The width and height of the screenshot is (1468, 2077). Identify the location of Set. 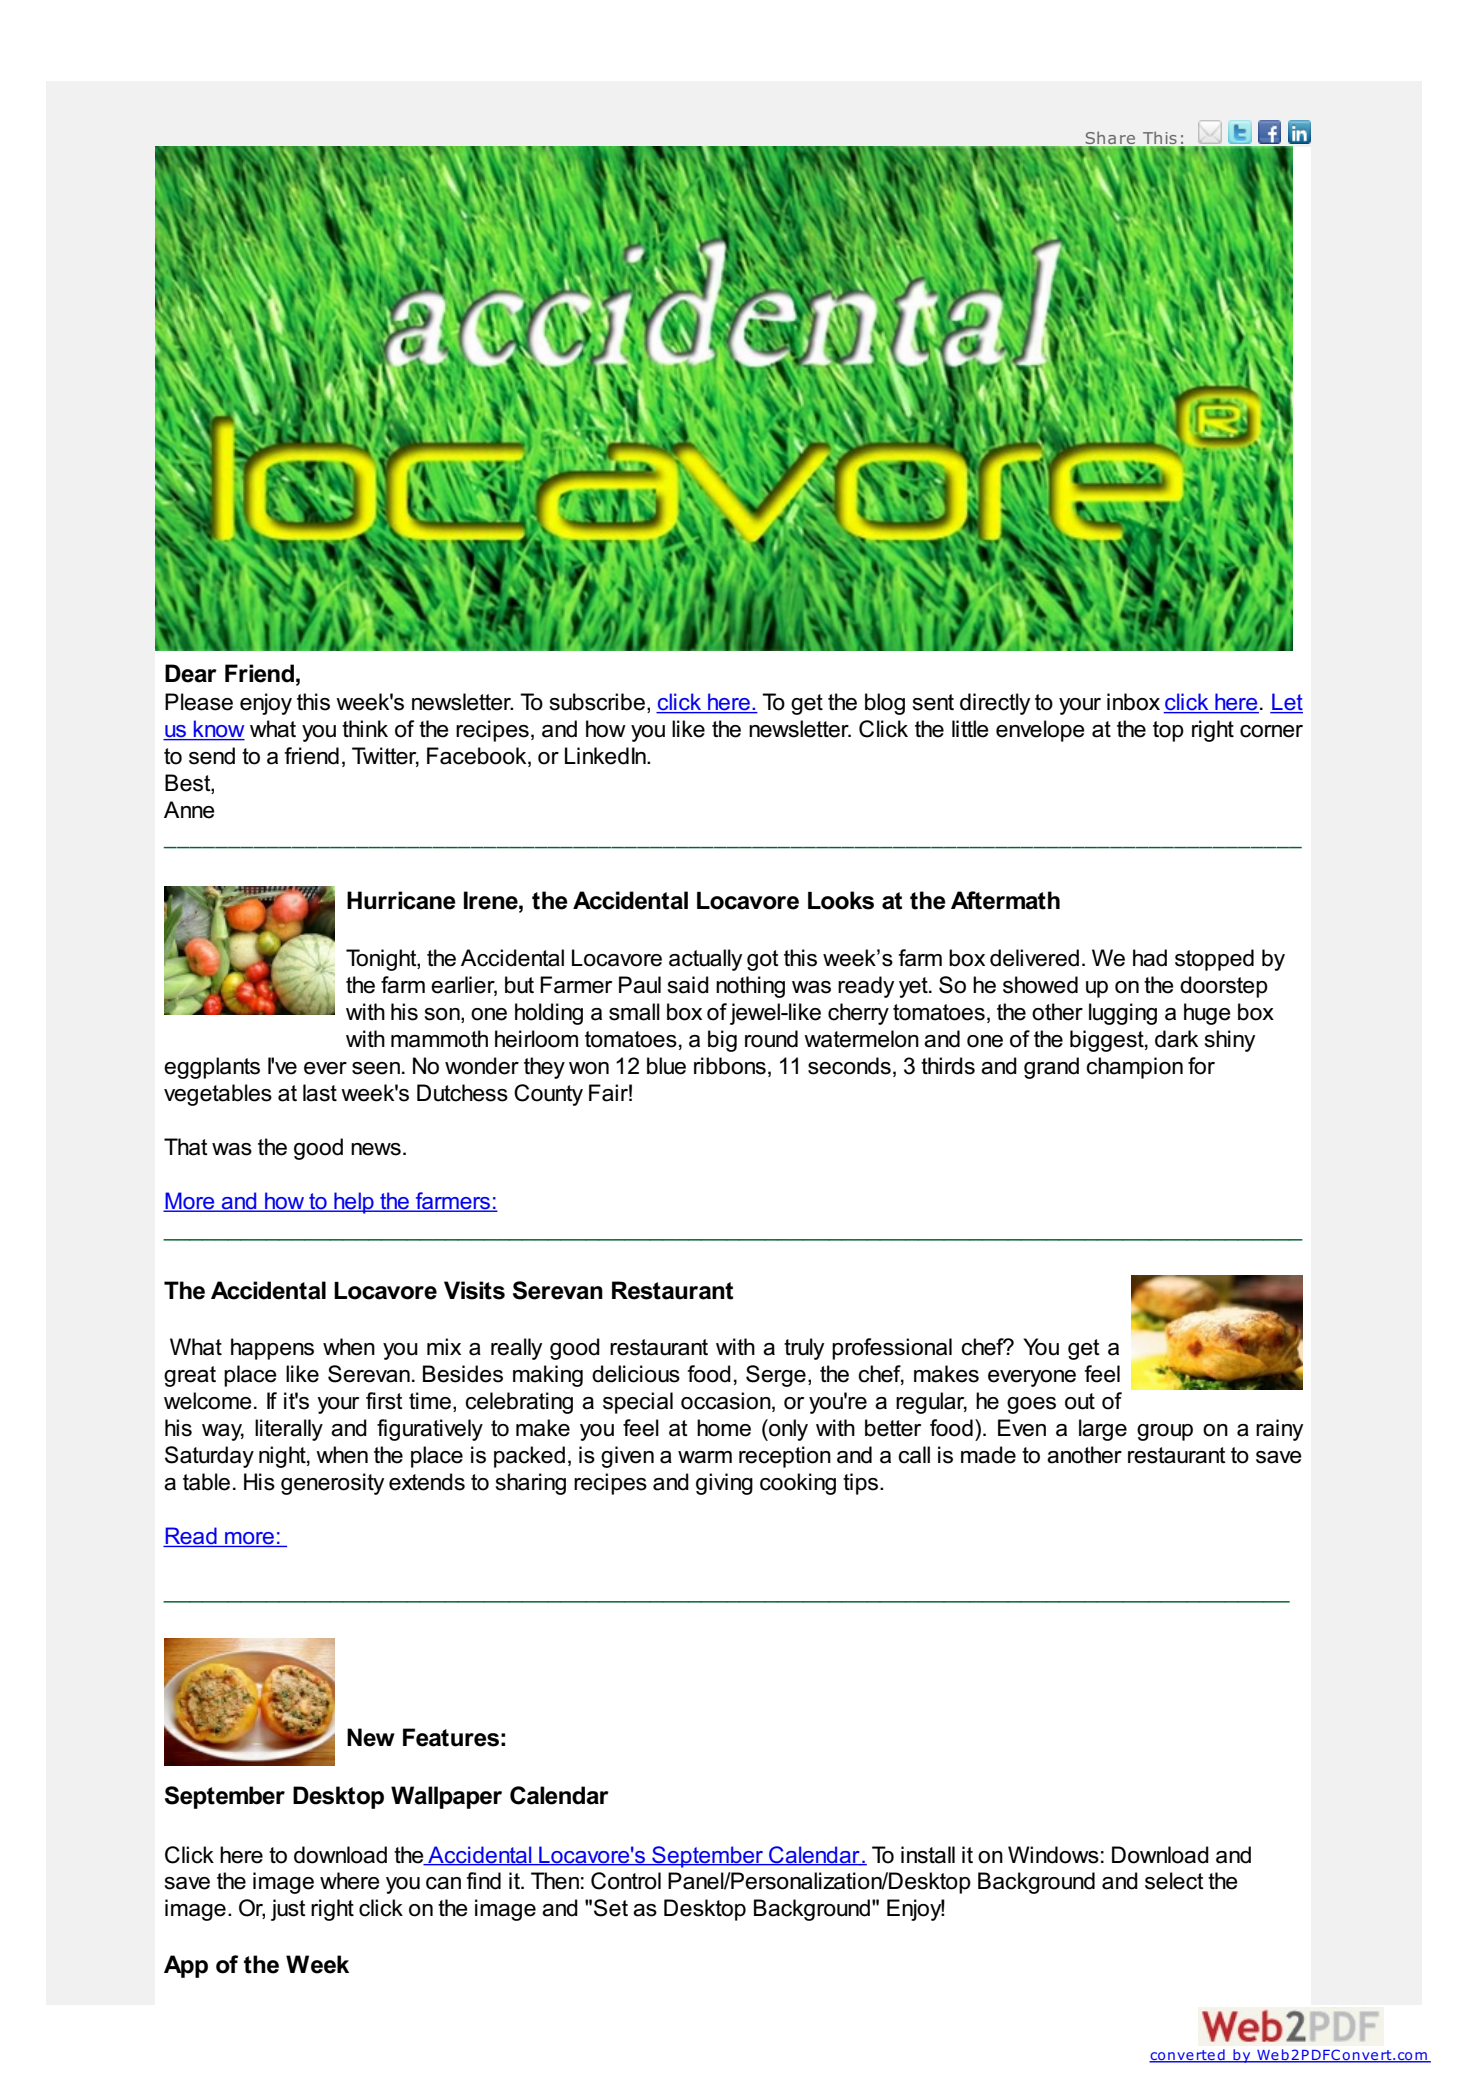
(611, 1908).
